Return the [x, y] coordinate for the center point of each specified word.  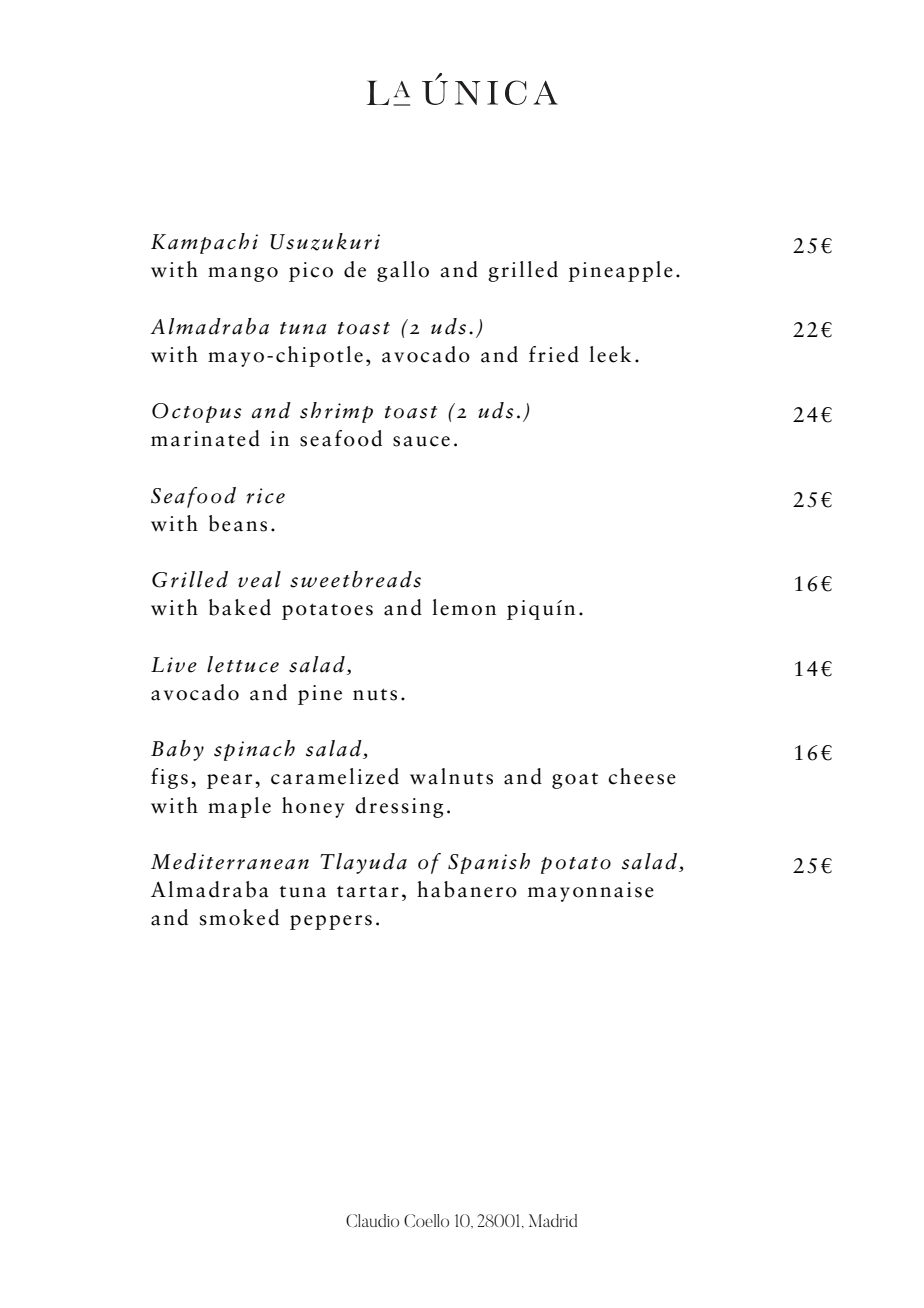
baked [240, 607]
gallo [403, 271]
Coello [426, 1220]
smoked [239, 917]
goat [575, 780]
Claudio [372, 1220]
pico [311, 272]
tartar [368, 892]
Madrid [553, 1220]
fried [554, 354]
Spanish [489, 863]
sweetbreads [355, 579]
